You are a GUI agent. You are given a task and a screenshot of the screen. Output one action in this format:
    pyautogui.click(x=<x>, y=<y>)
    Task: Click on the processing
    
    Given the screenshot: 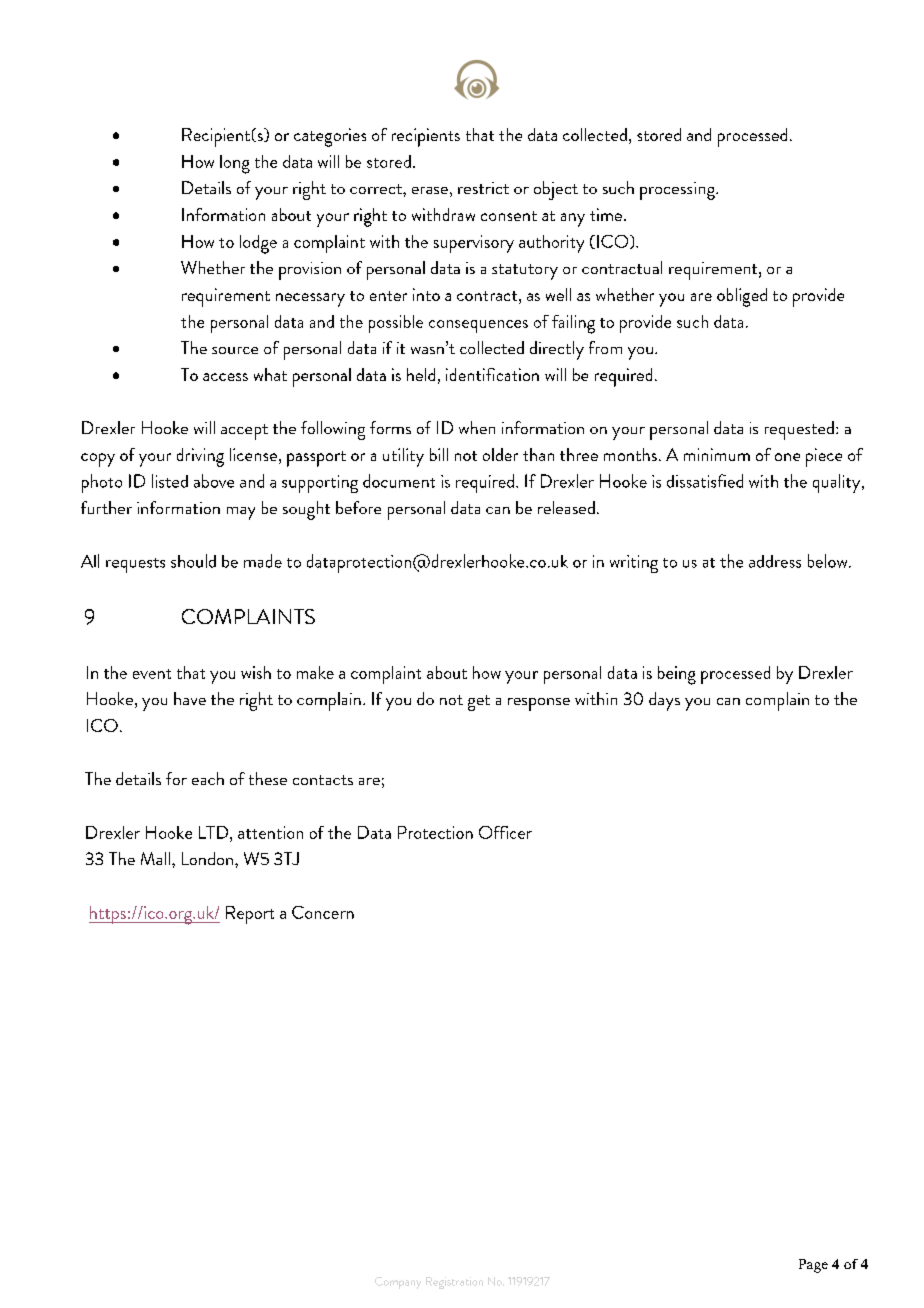 What is the action you would take?
    pyautogui.click(x=678, y=191)
